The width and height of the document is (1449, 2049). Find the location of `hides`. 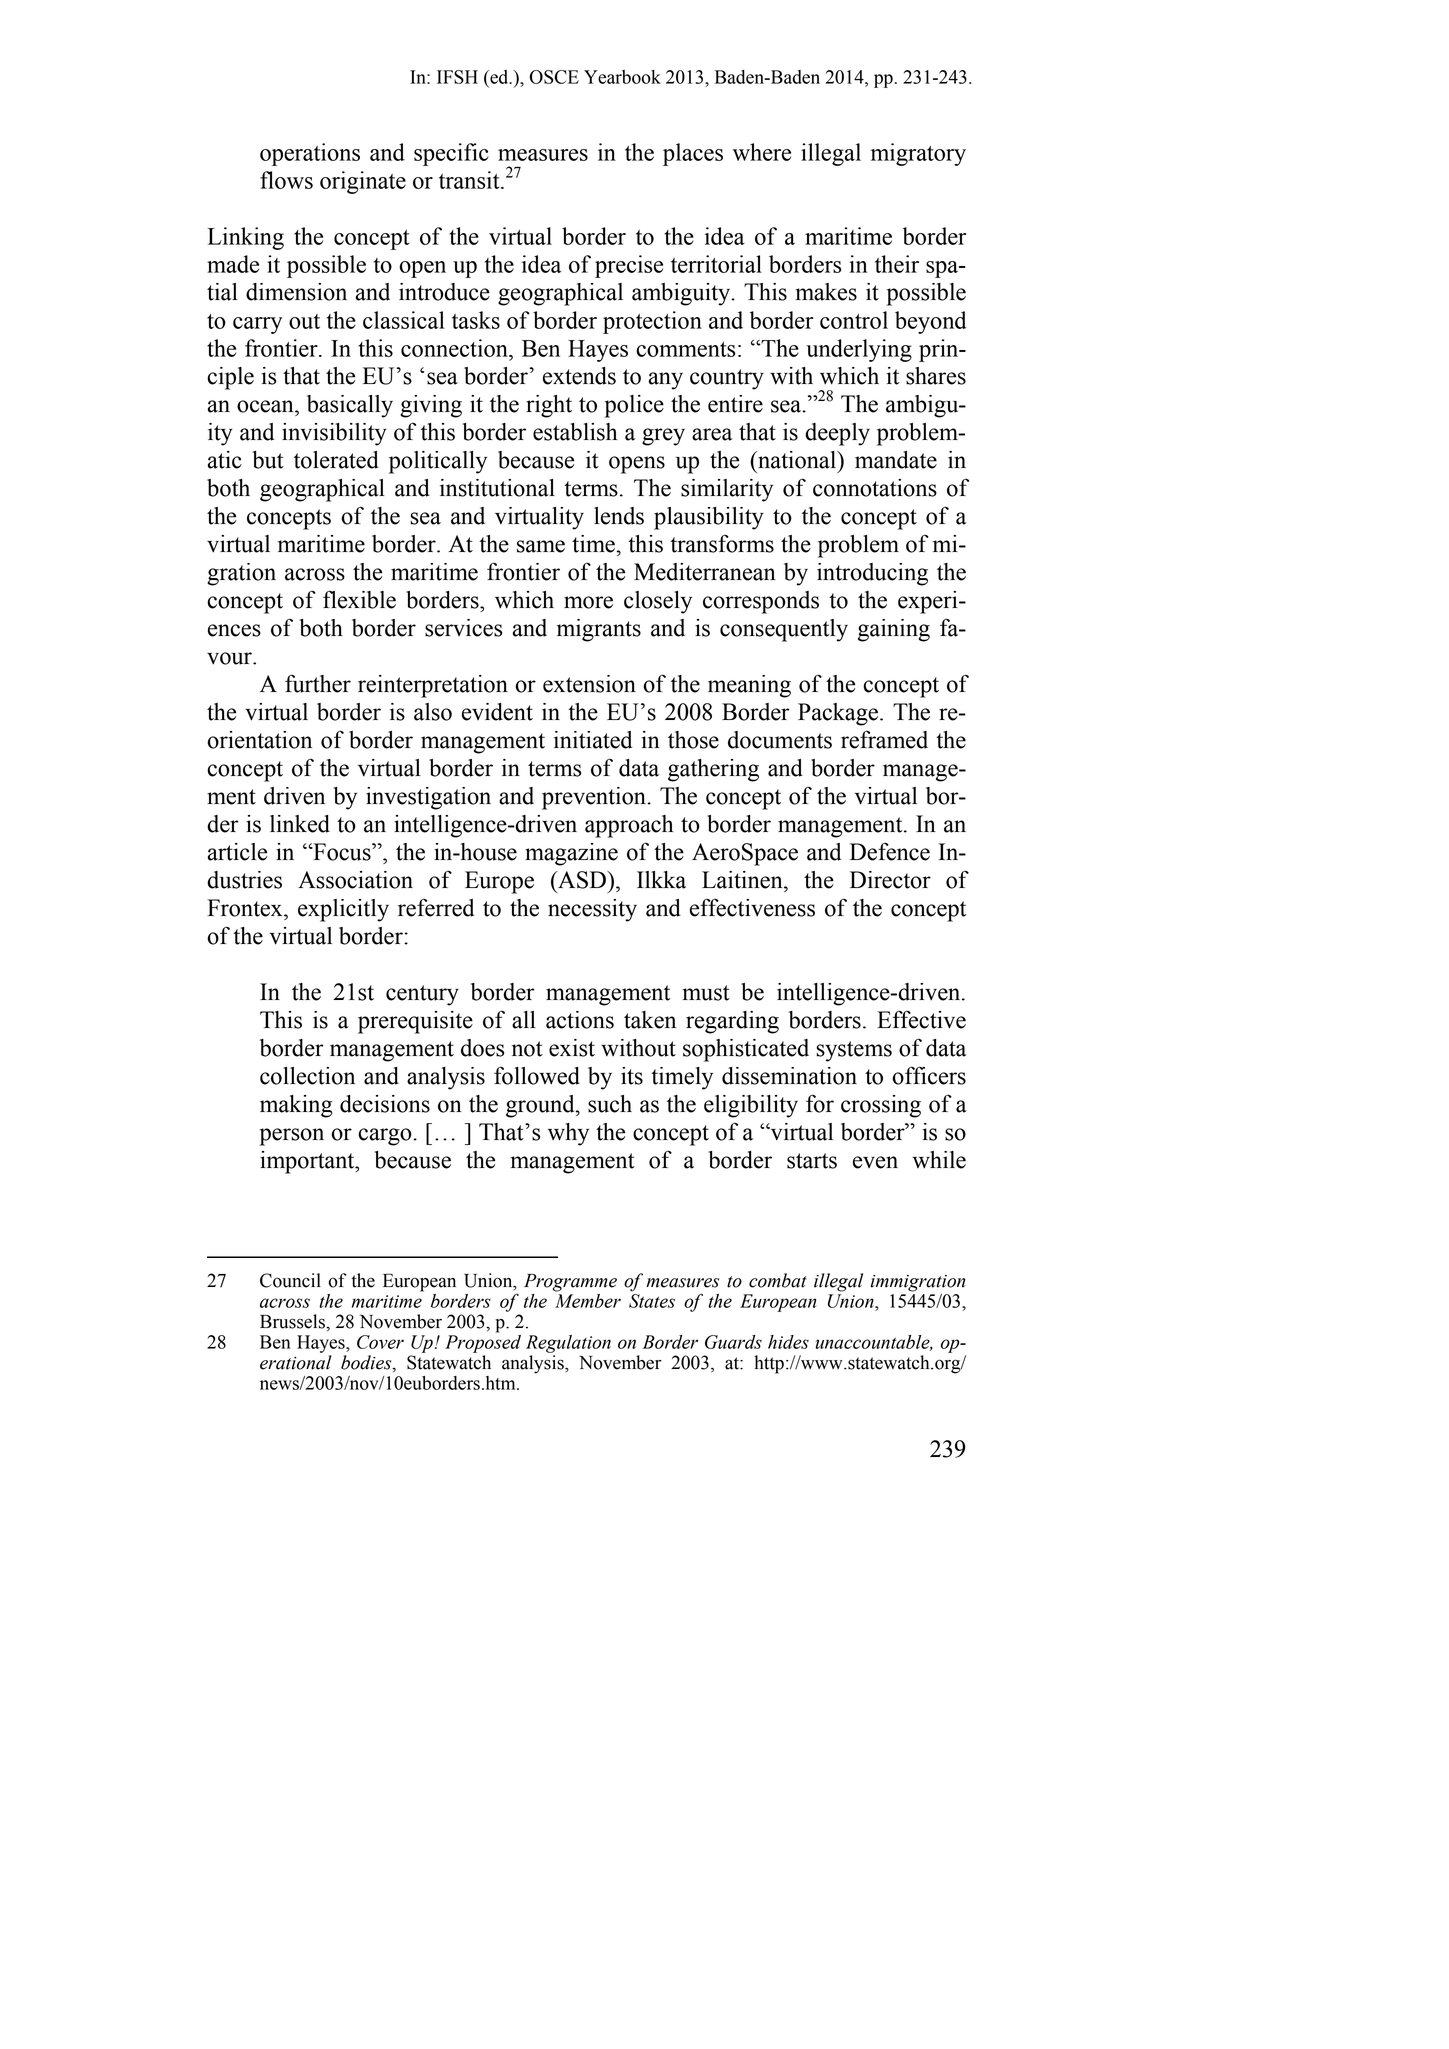

hides is located at coordinates (788, 1342).
